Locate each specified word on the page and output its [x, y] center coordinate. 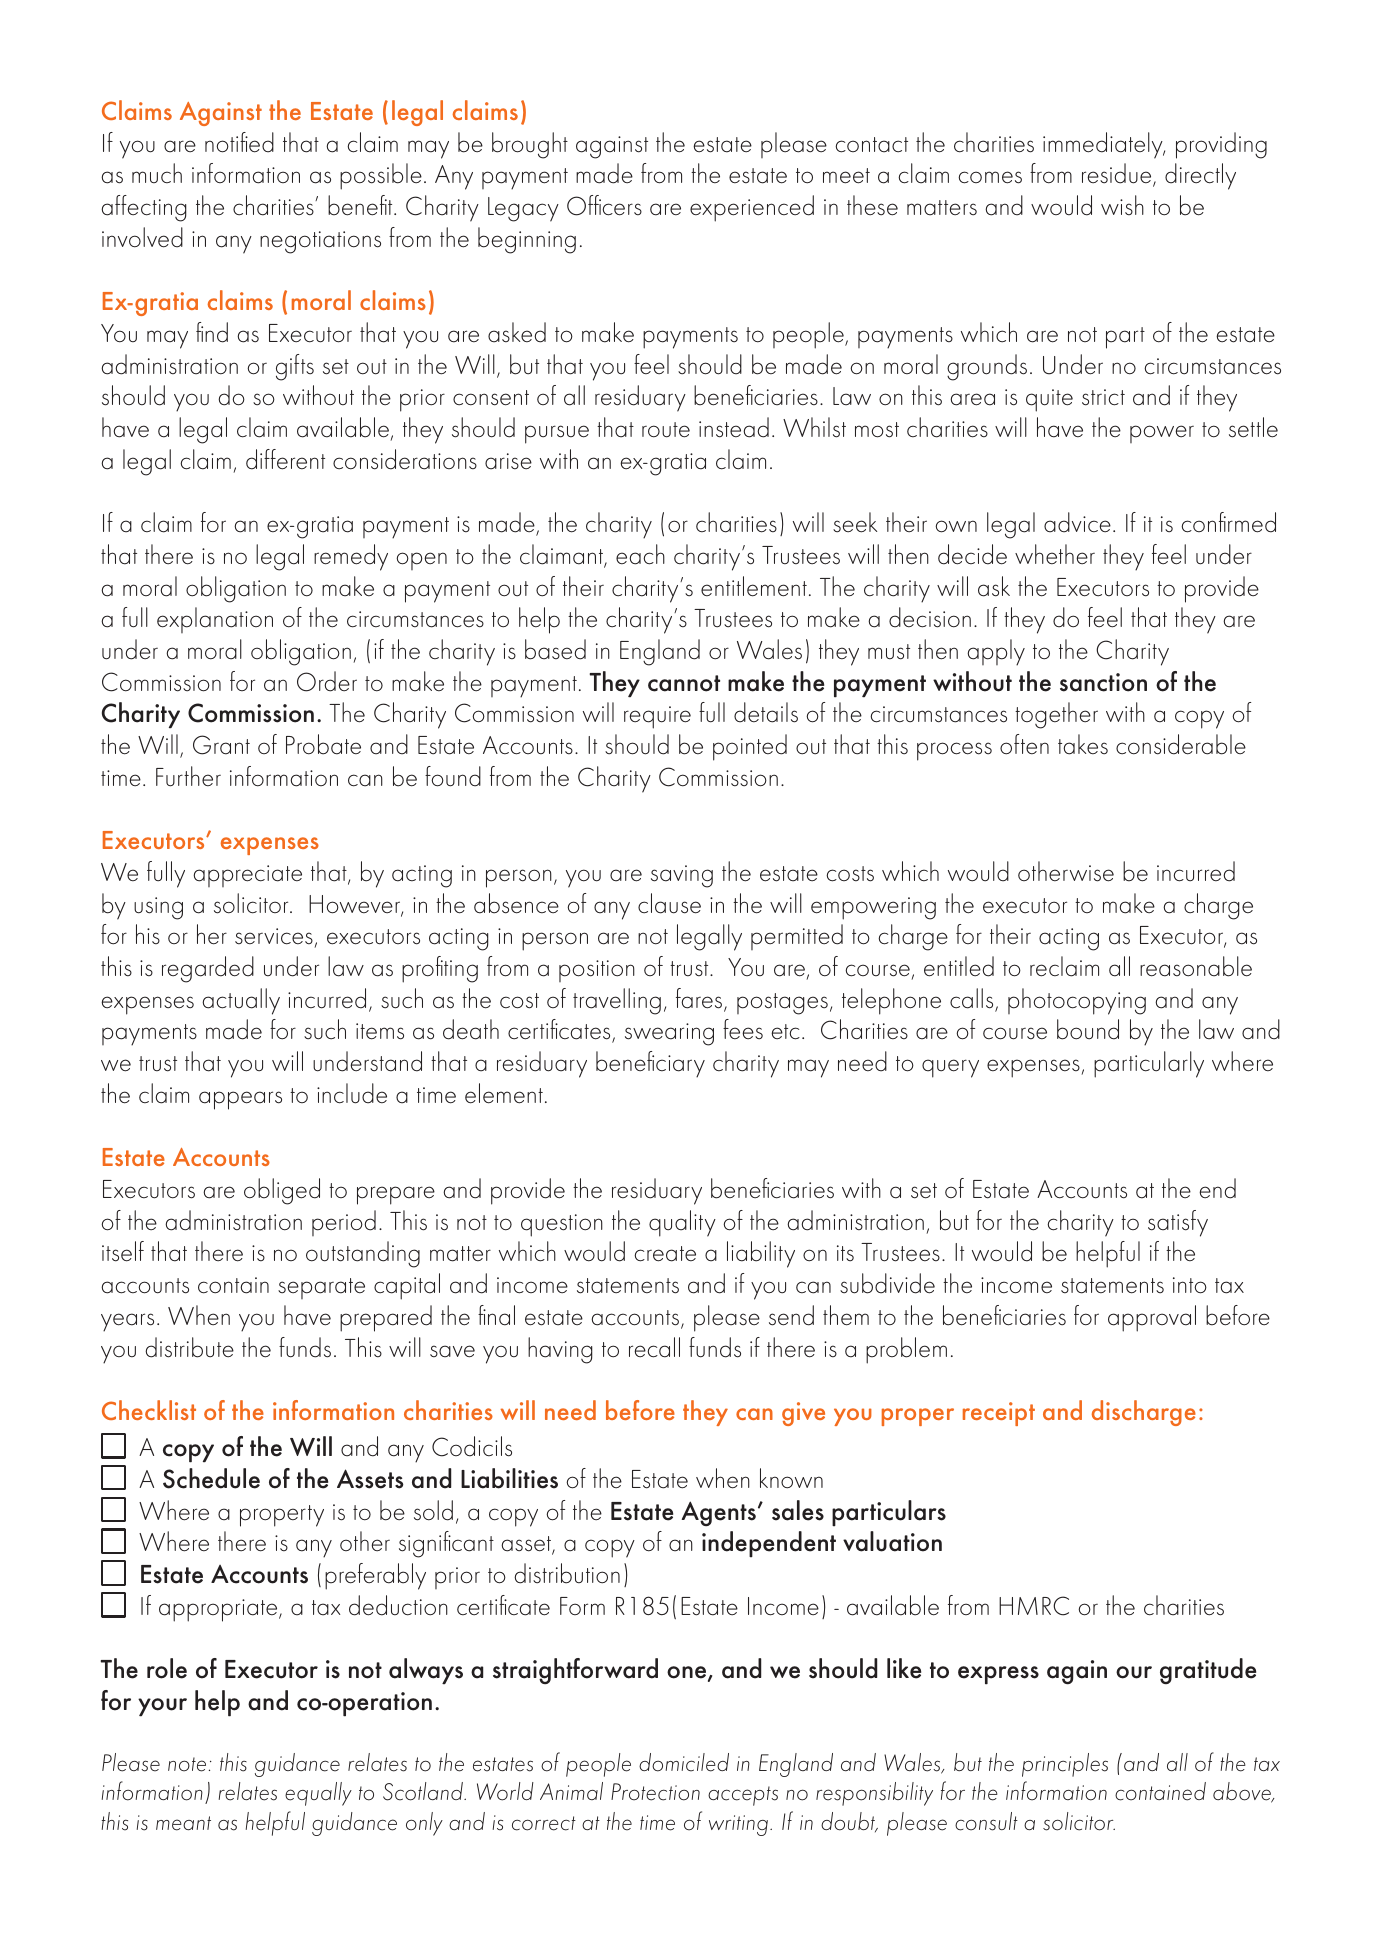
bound [1088, 1029]
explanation [215, 620]
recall [654, 1347]
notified [239, 142]
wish [1122, 205]
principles [1065, 1765]
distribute [189, 1347]
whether [1055, 554]
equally [318, 1794]
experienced [752, 208]
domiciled [684, 1762]
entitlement [754, 586]
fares [700, 999]
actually [241, 1001]
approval [1152, 1318]
